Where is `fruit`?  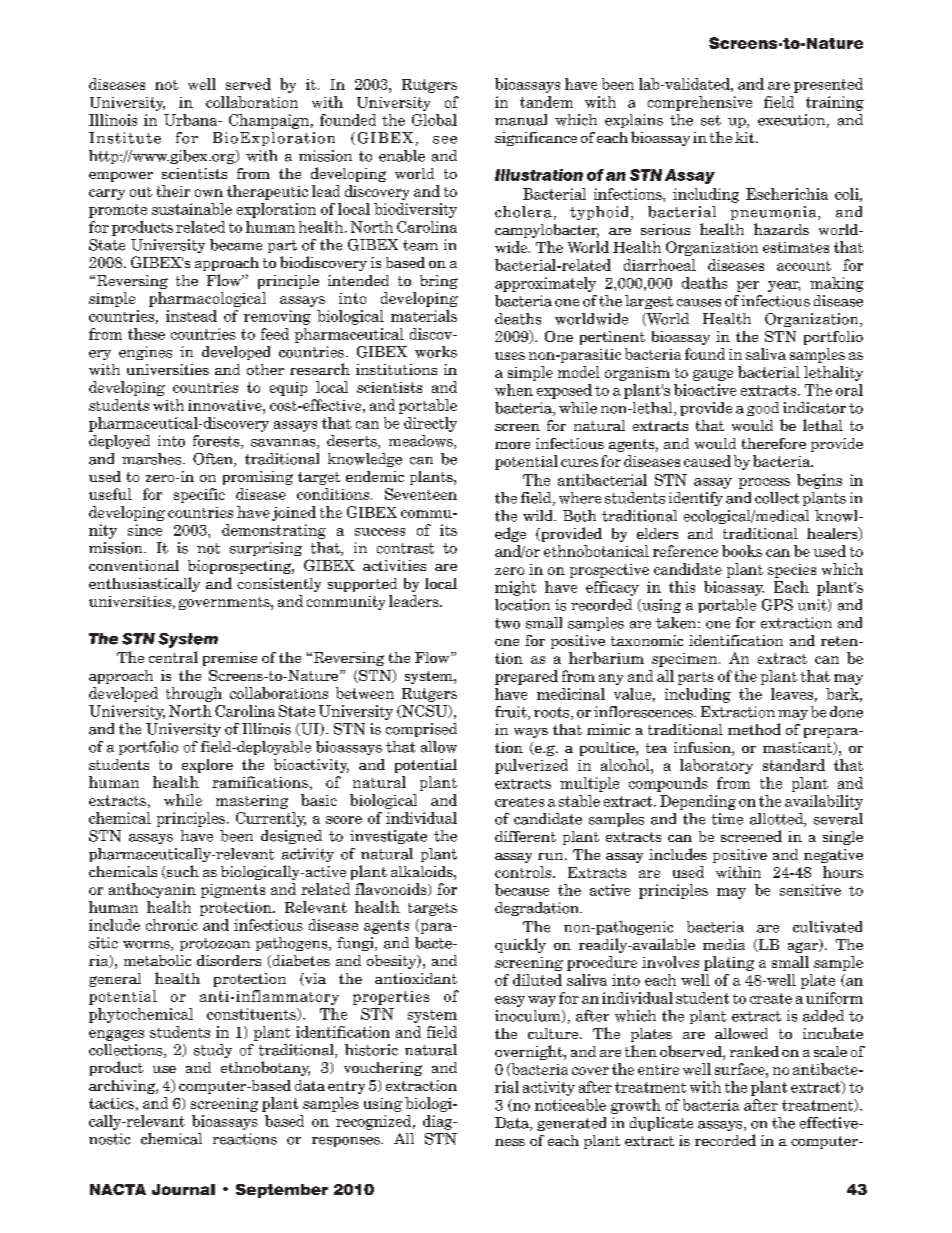 fruit is located at coordinates (512, 713).
